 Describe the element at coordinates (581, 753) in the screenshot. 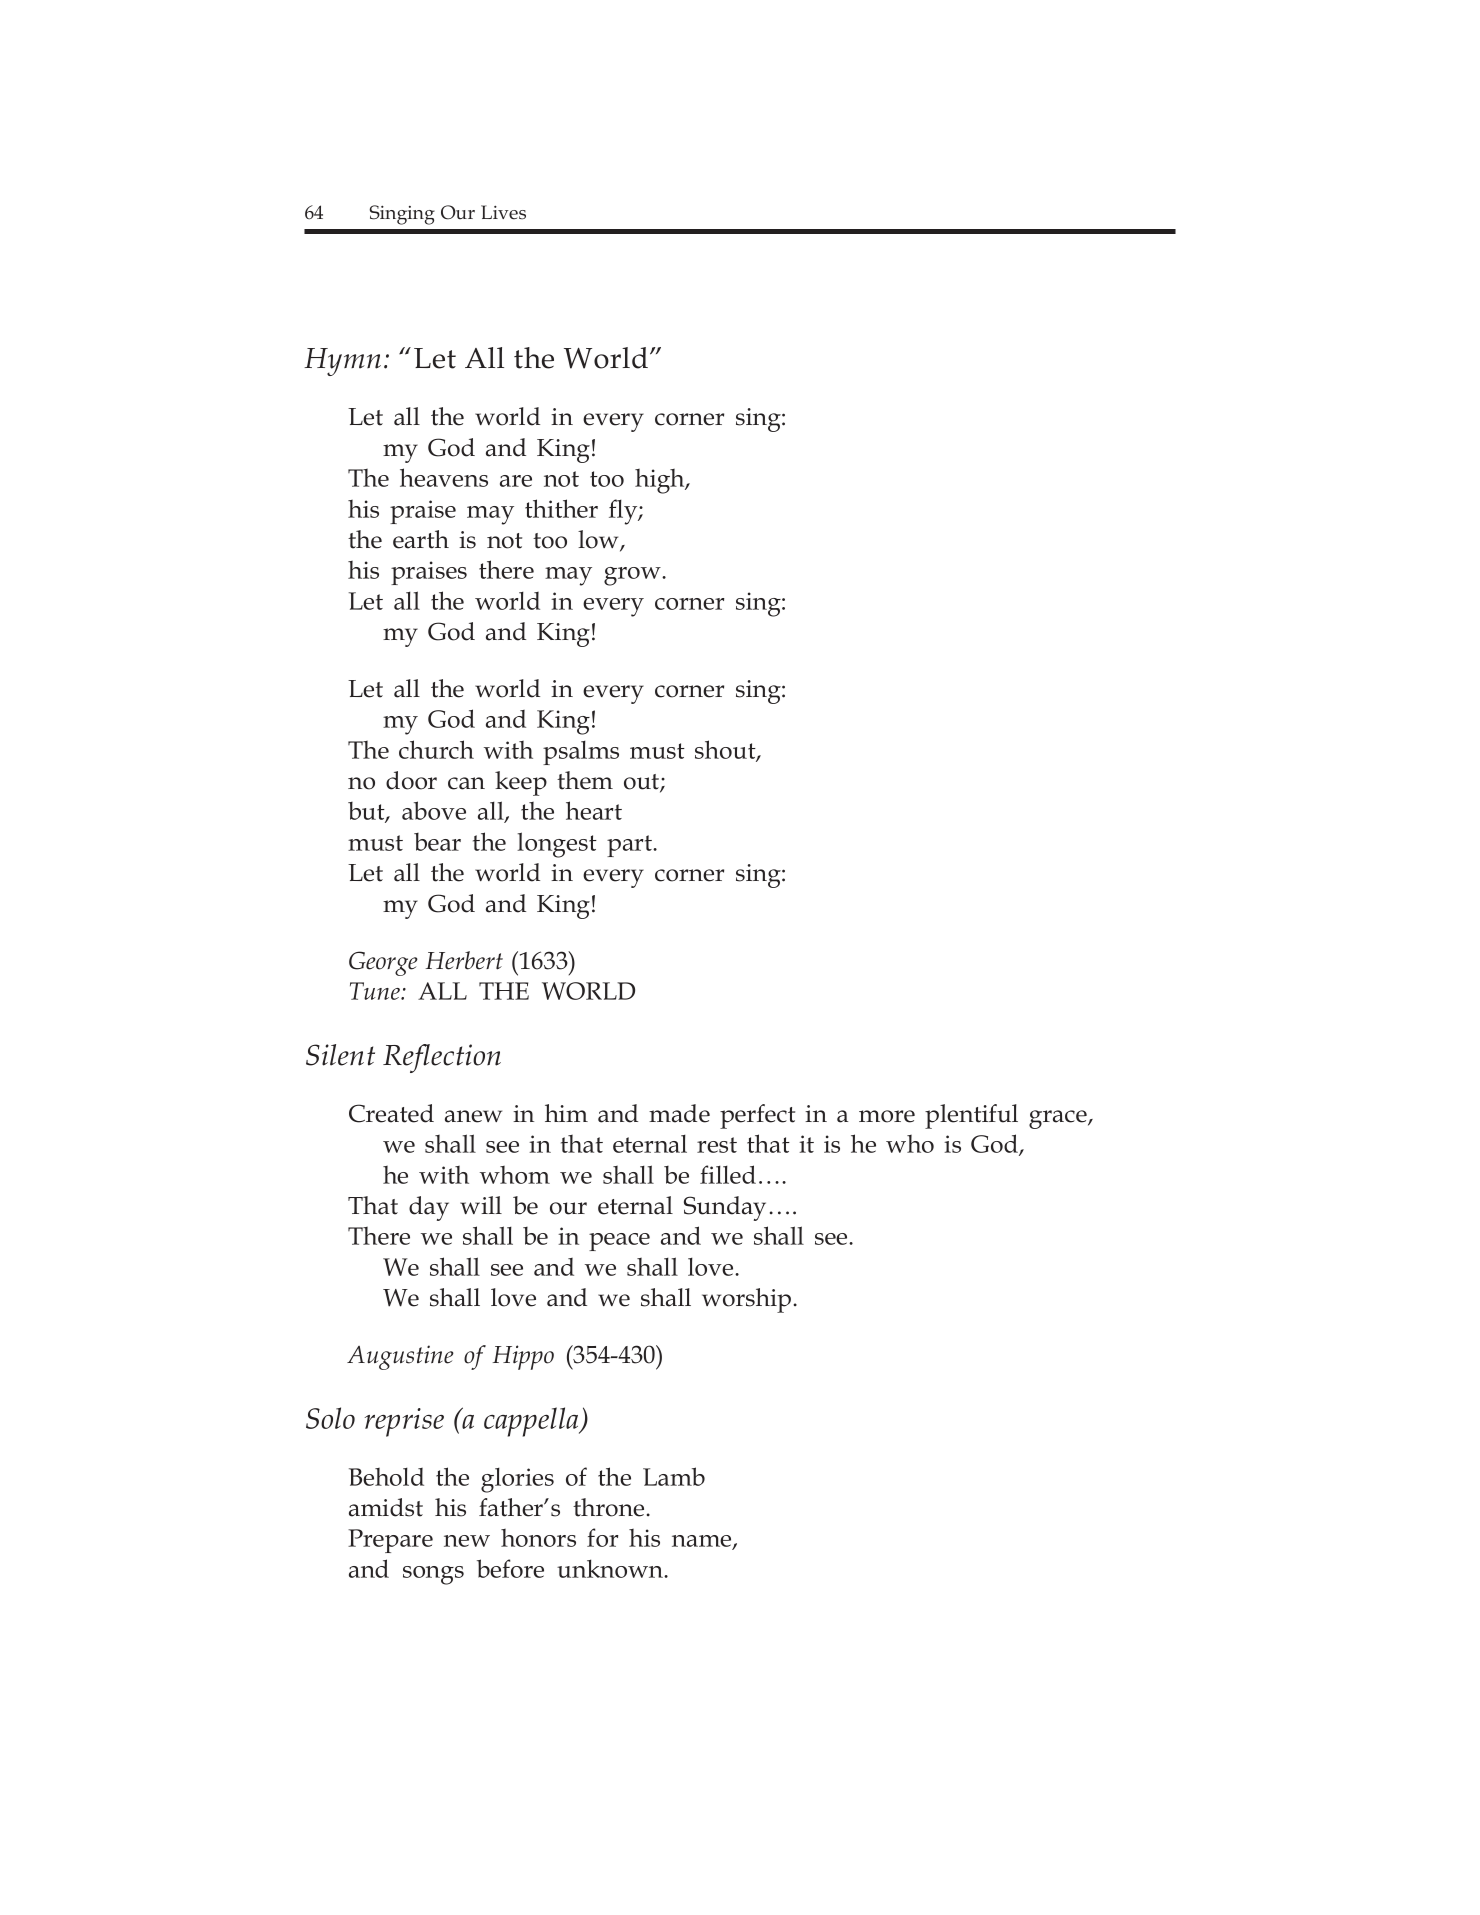

I see `psalms` at that location.
